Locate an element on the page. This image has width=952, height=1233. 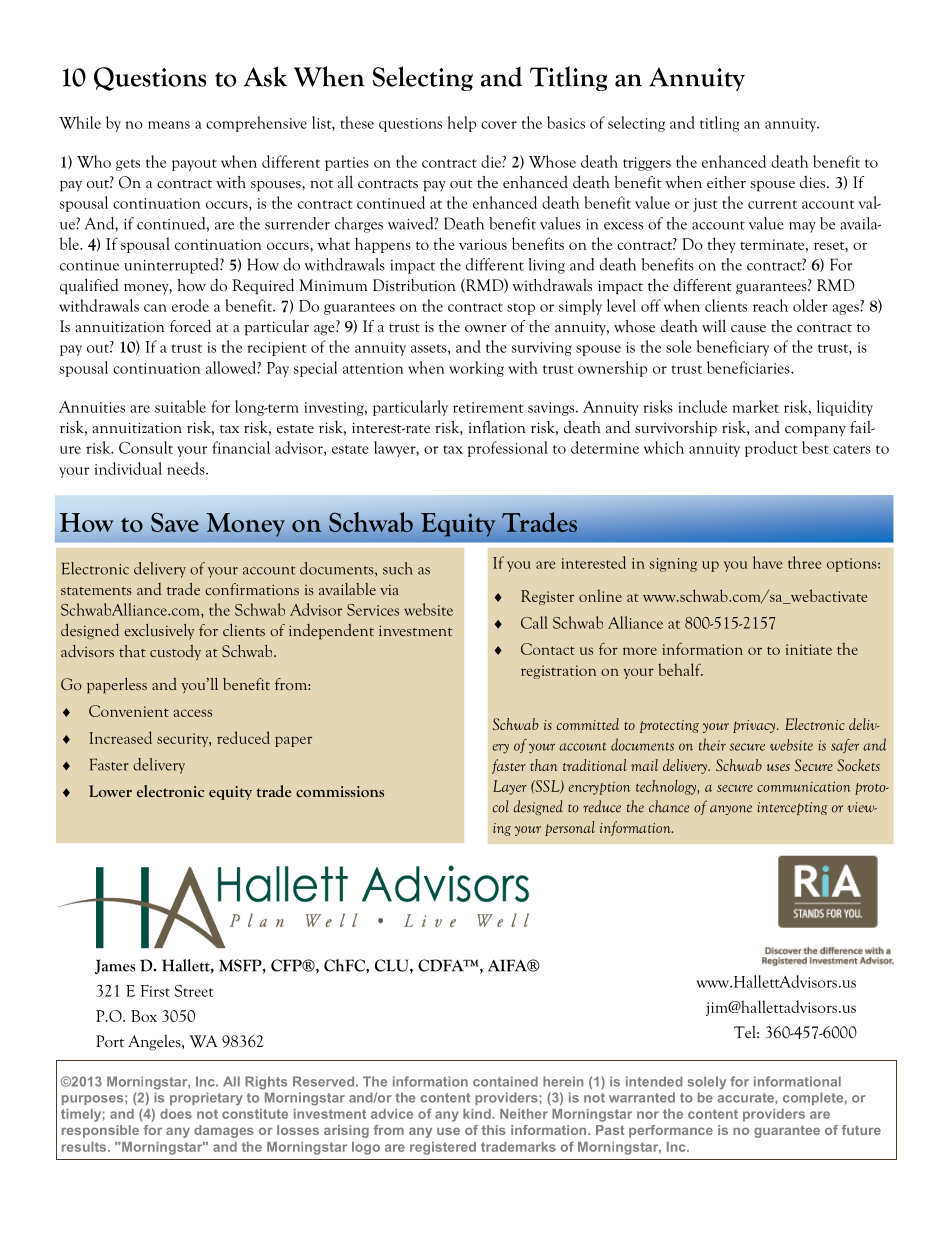
Layer is located at coordinates (510, 787).
